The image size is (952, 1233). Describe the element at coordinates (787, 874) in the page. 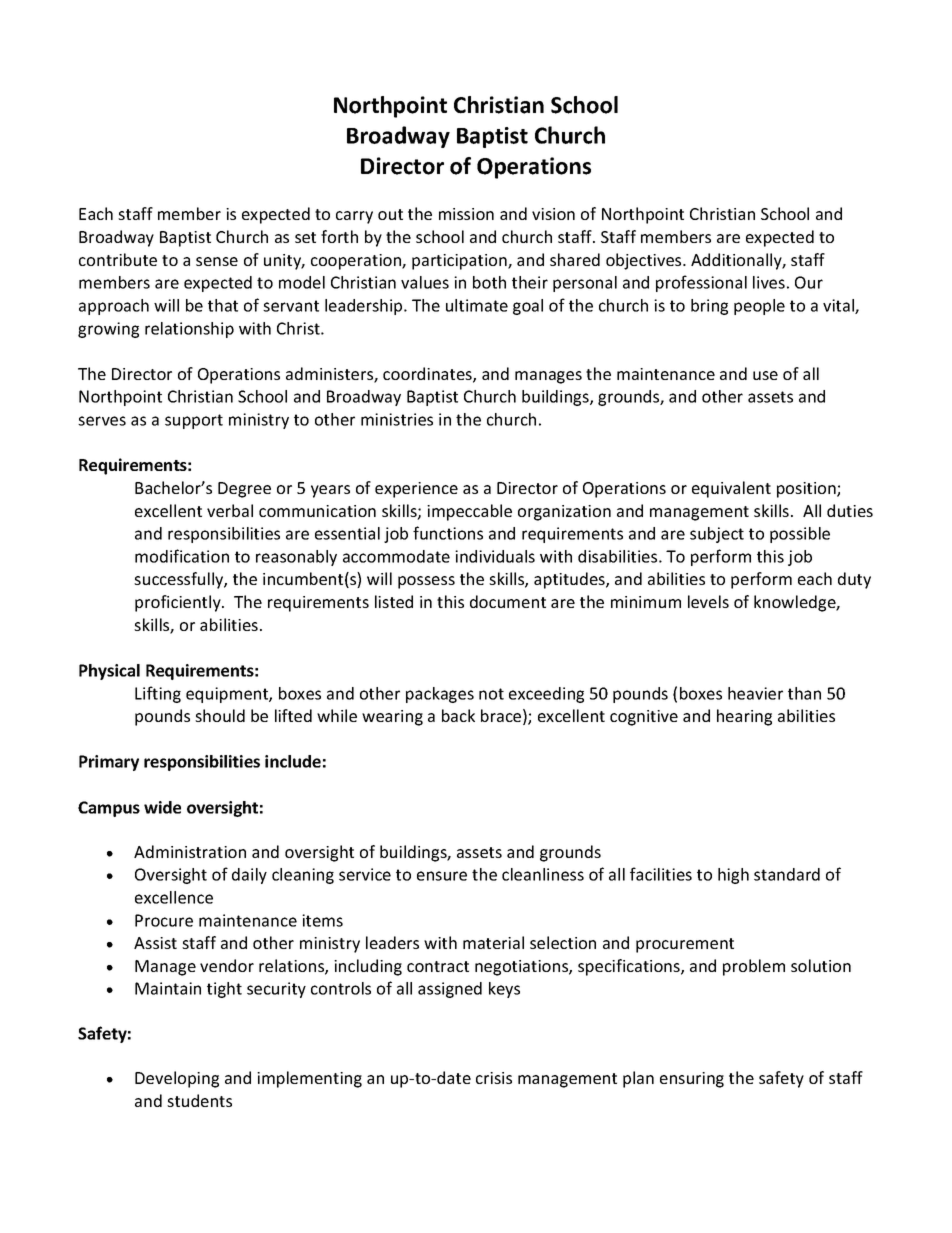

I see `standard` at that location.
